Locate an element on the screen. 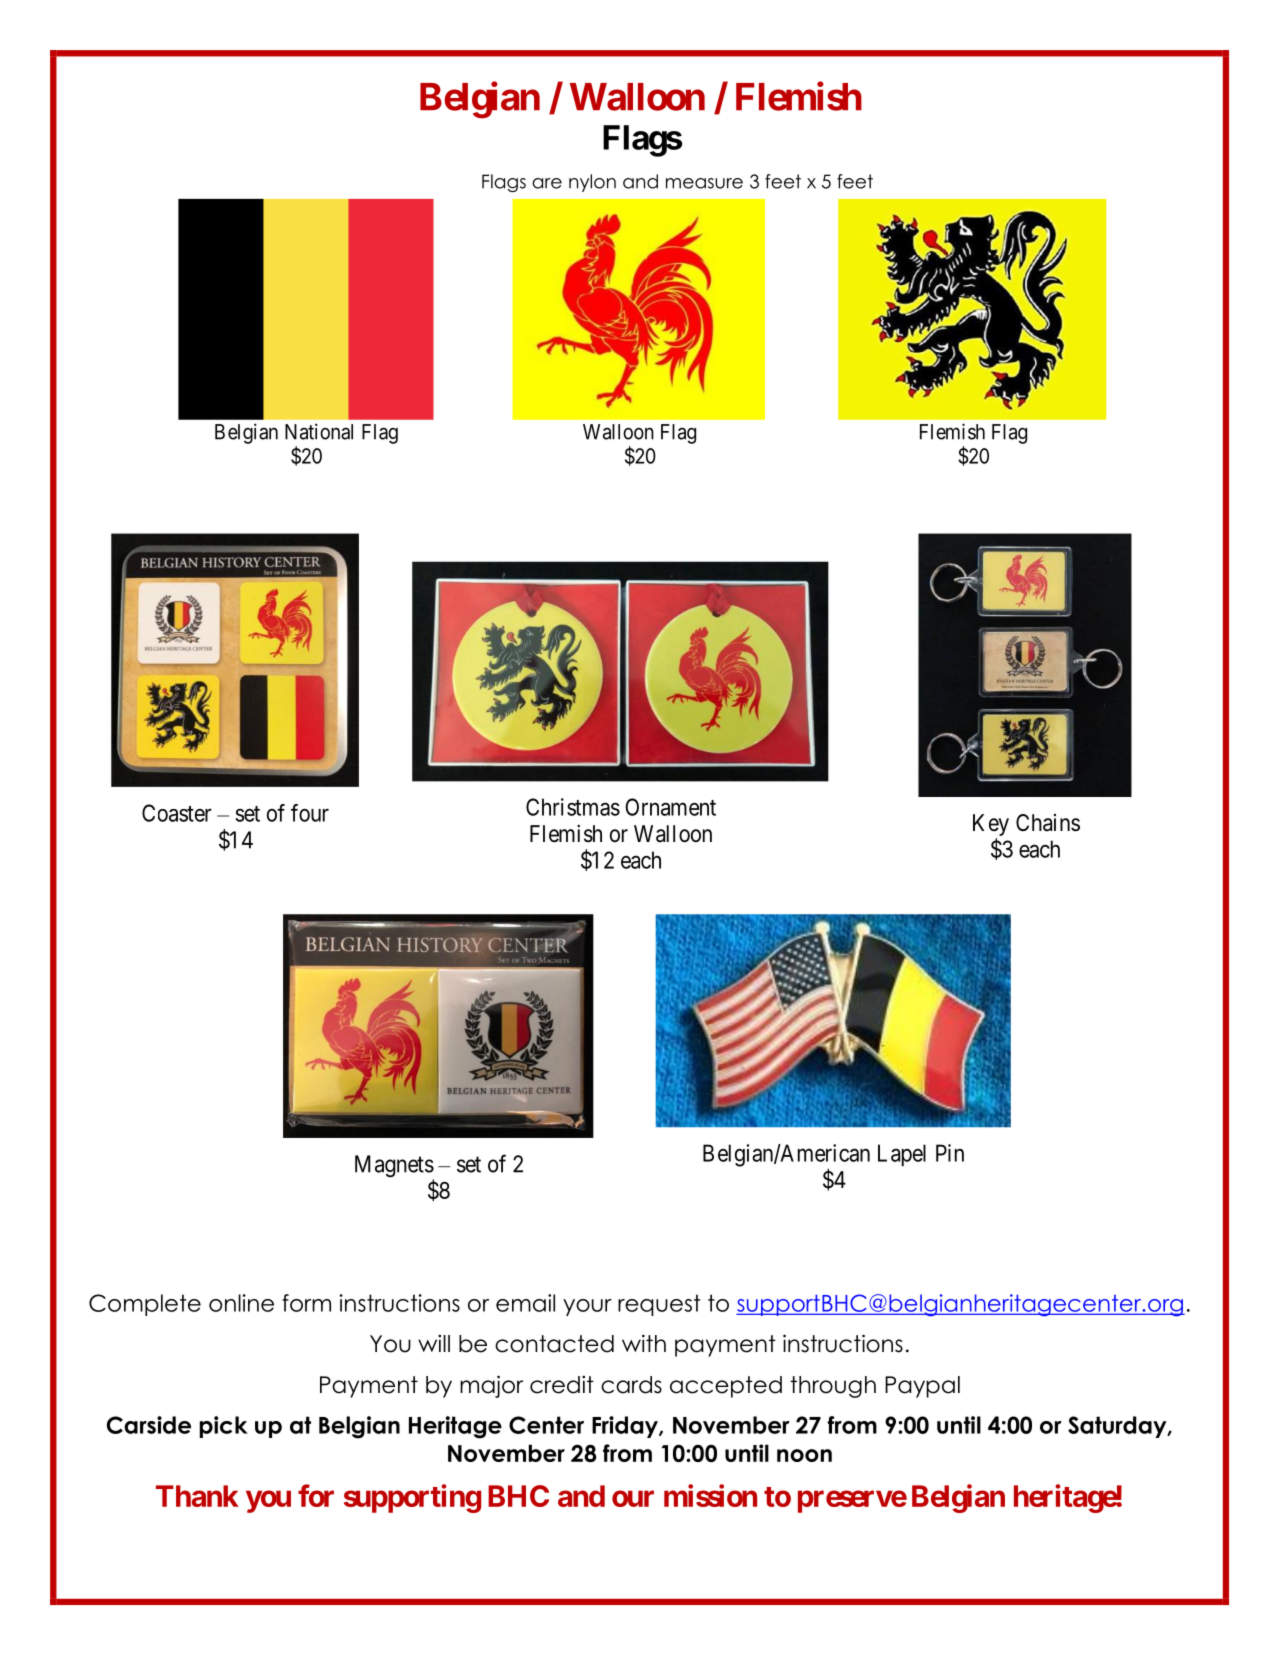 This screenshot has width=1279, height=1655. National is located at coordinates (319, 431).
